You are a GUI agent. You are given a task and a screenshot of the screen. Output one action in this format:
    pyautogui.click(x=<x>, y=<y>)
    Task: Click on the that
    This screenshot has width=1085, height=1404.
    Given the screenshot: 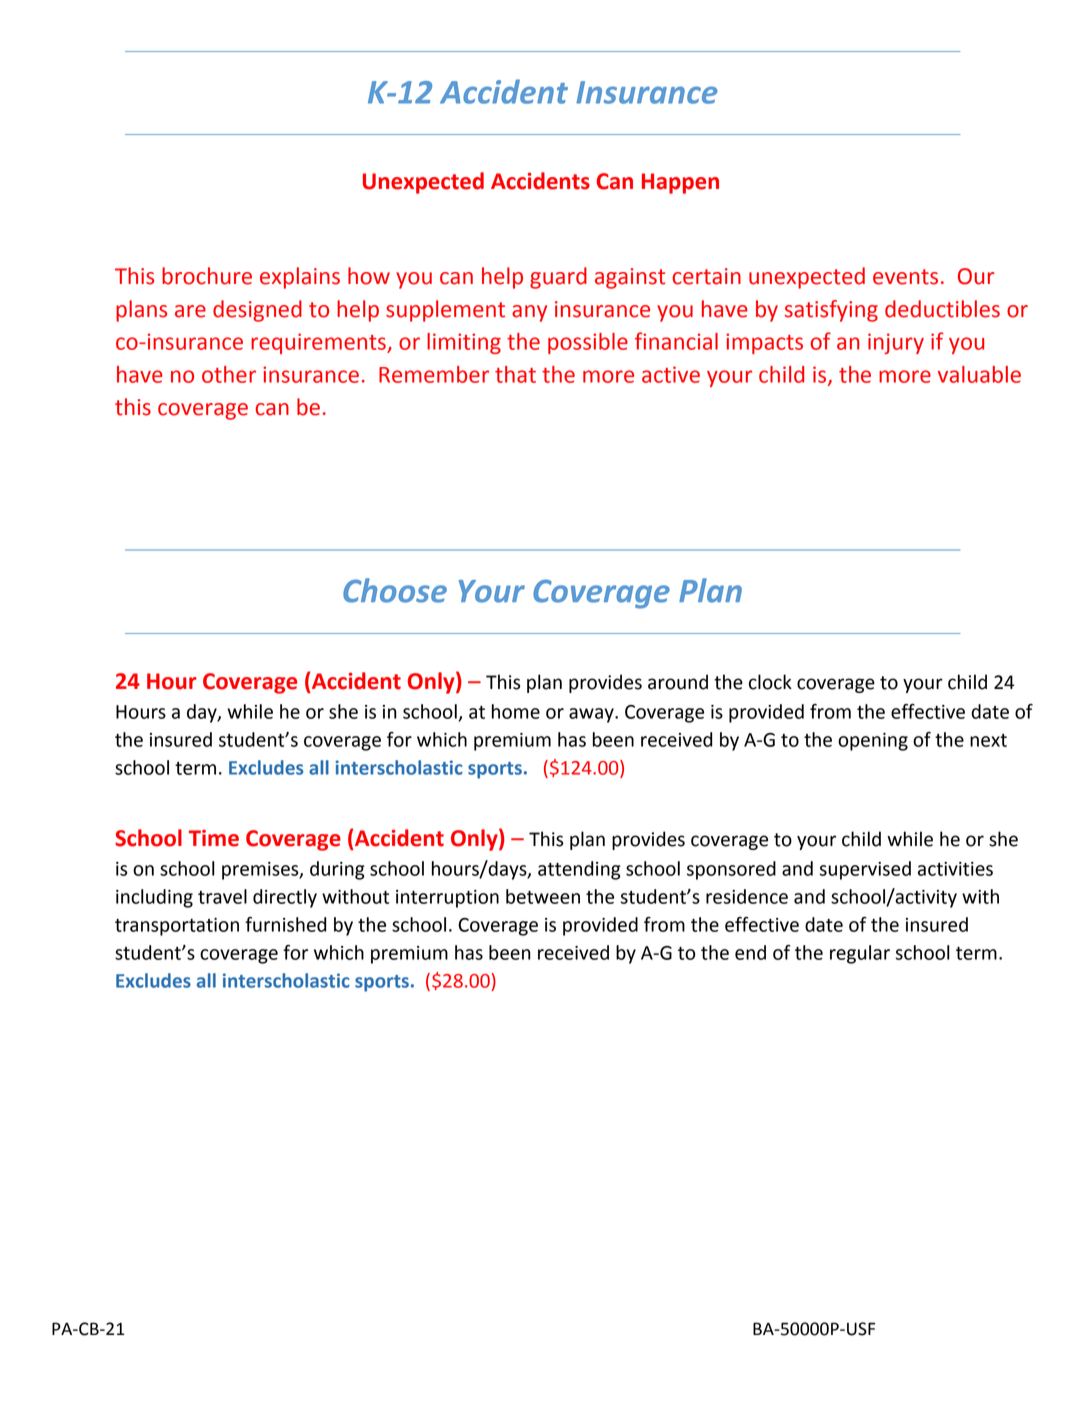 What is the action you would take?
    pyautogui.click(x=515, y=374)
